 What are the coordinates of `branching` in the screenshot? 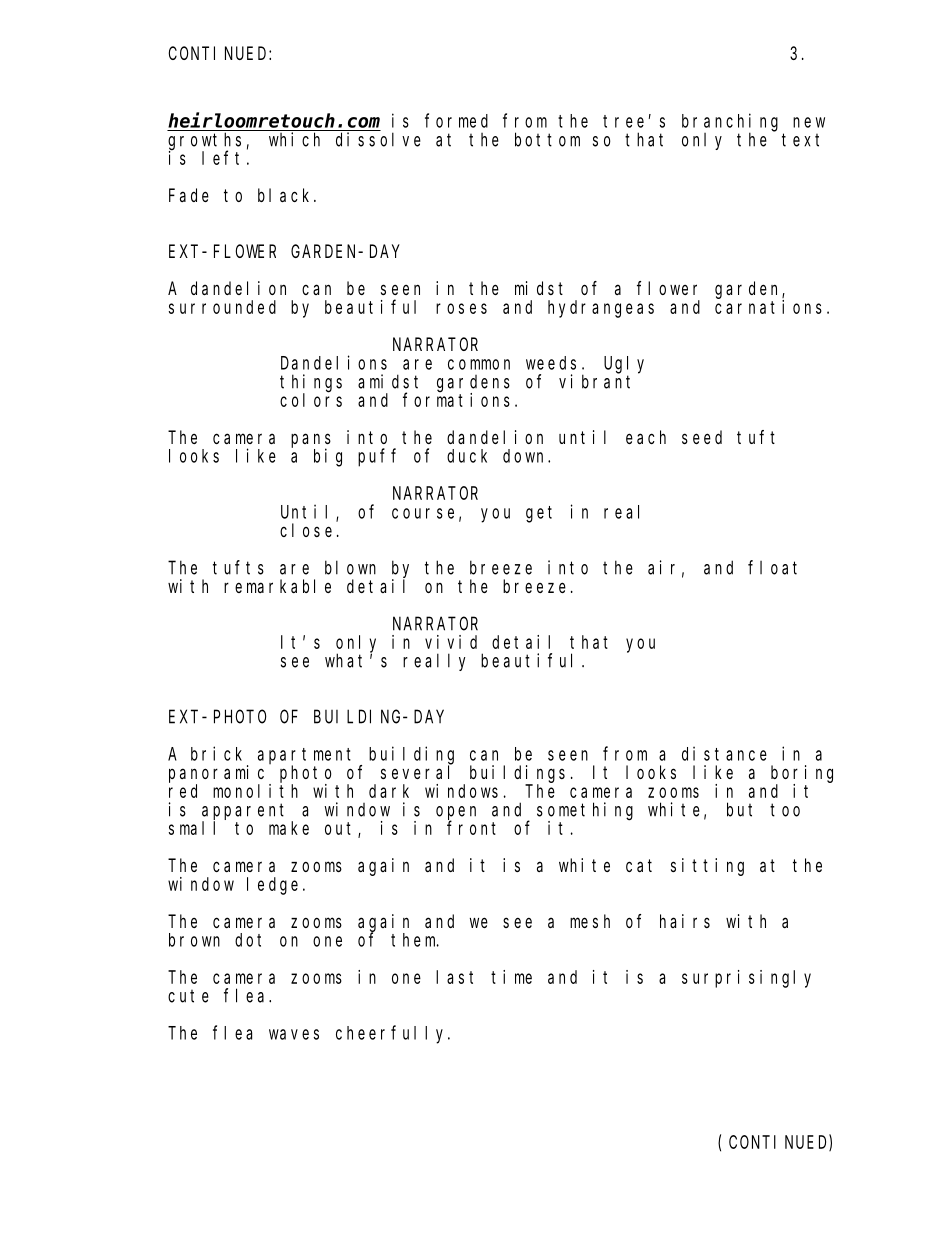 It's located at (730, 123).
